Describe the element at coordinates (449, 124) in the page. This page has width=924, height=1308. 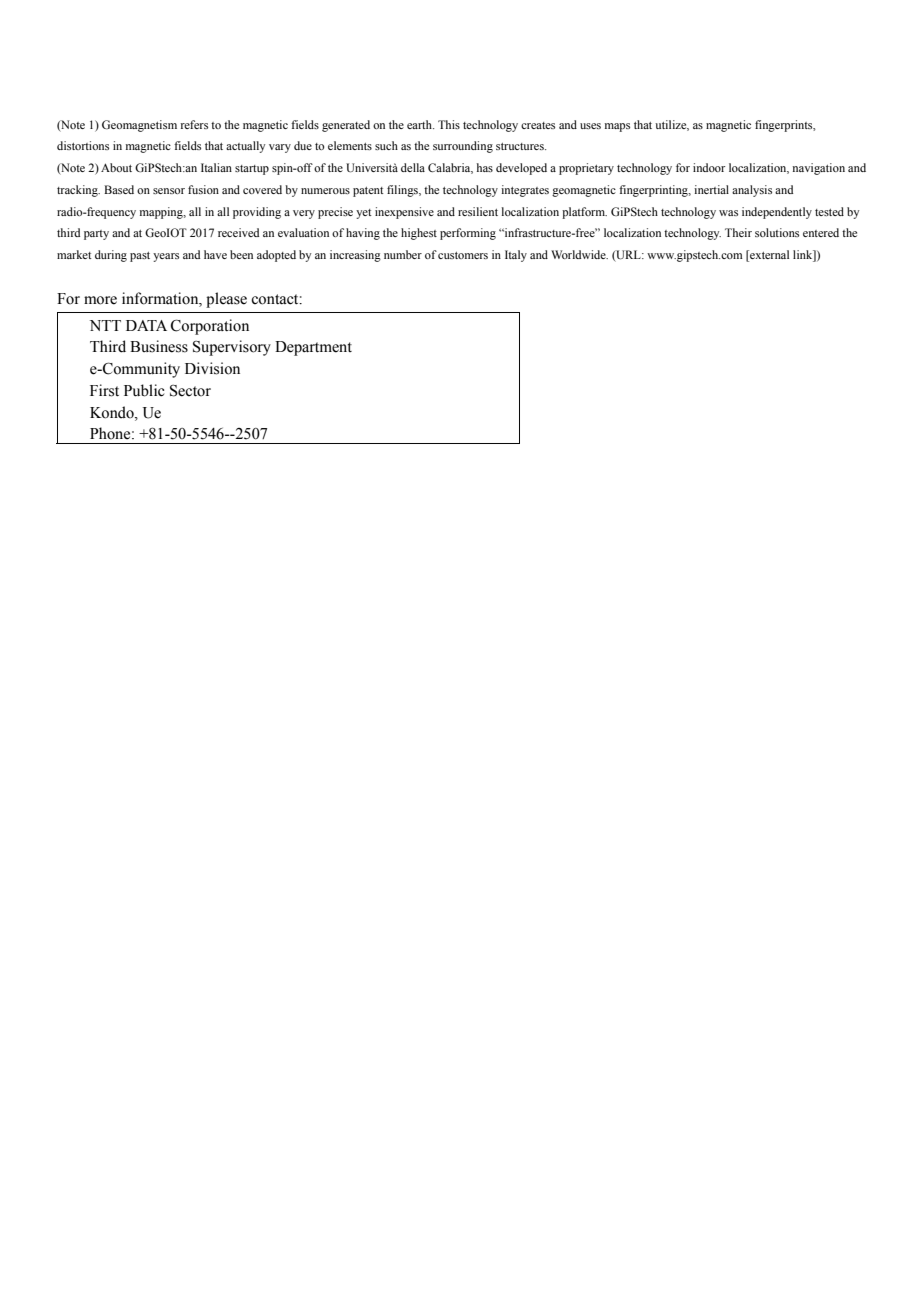
I see `This` at that location.
